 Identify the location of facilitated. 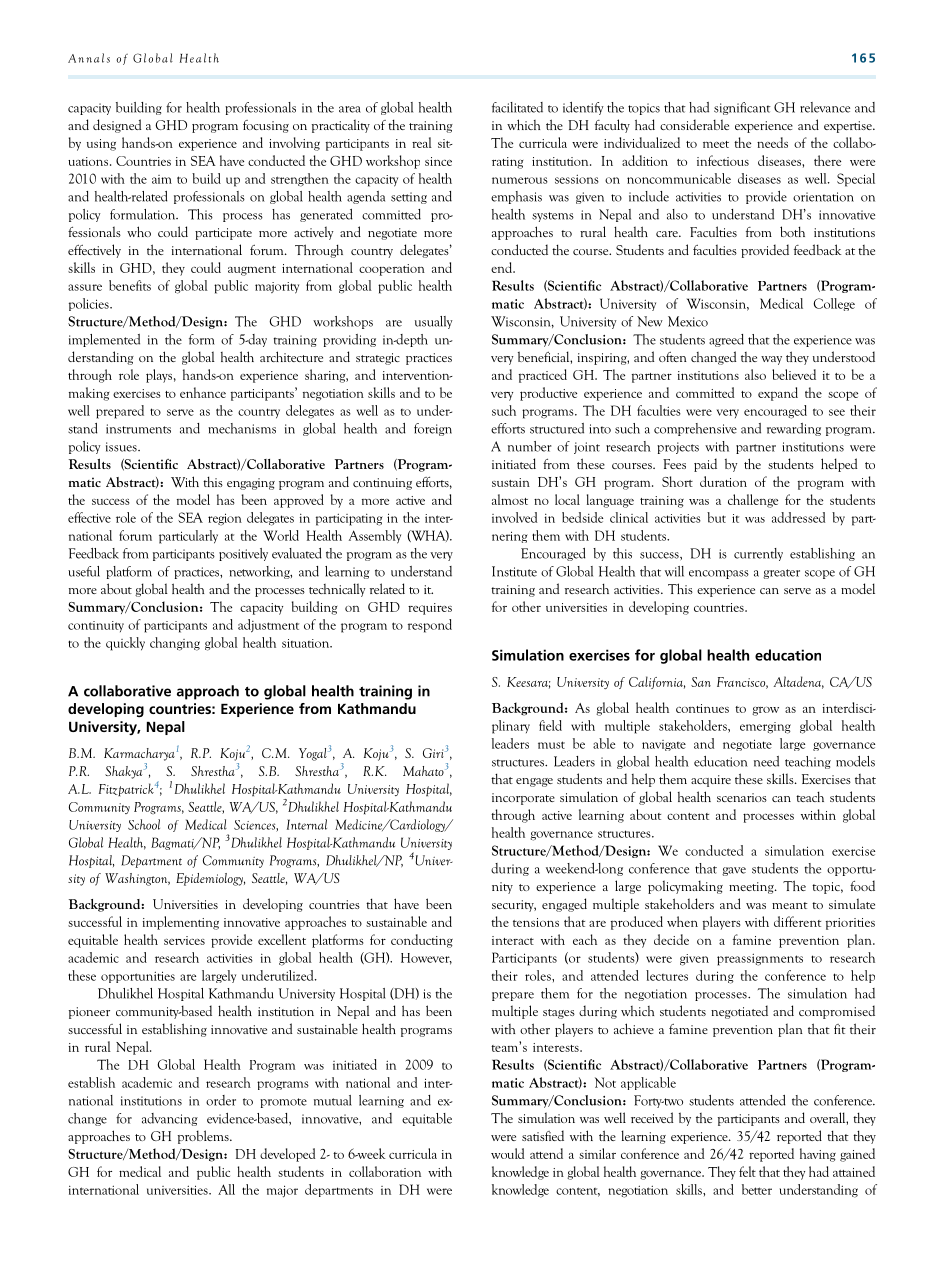
(517, 107).
